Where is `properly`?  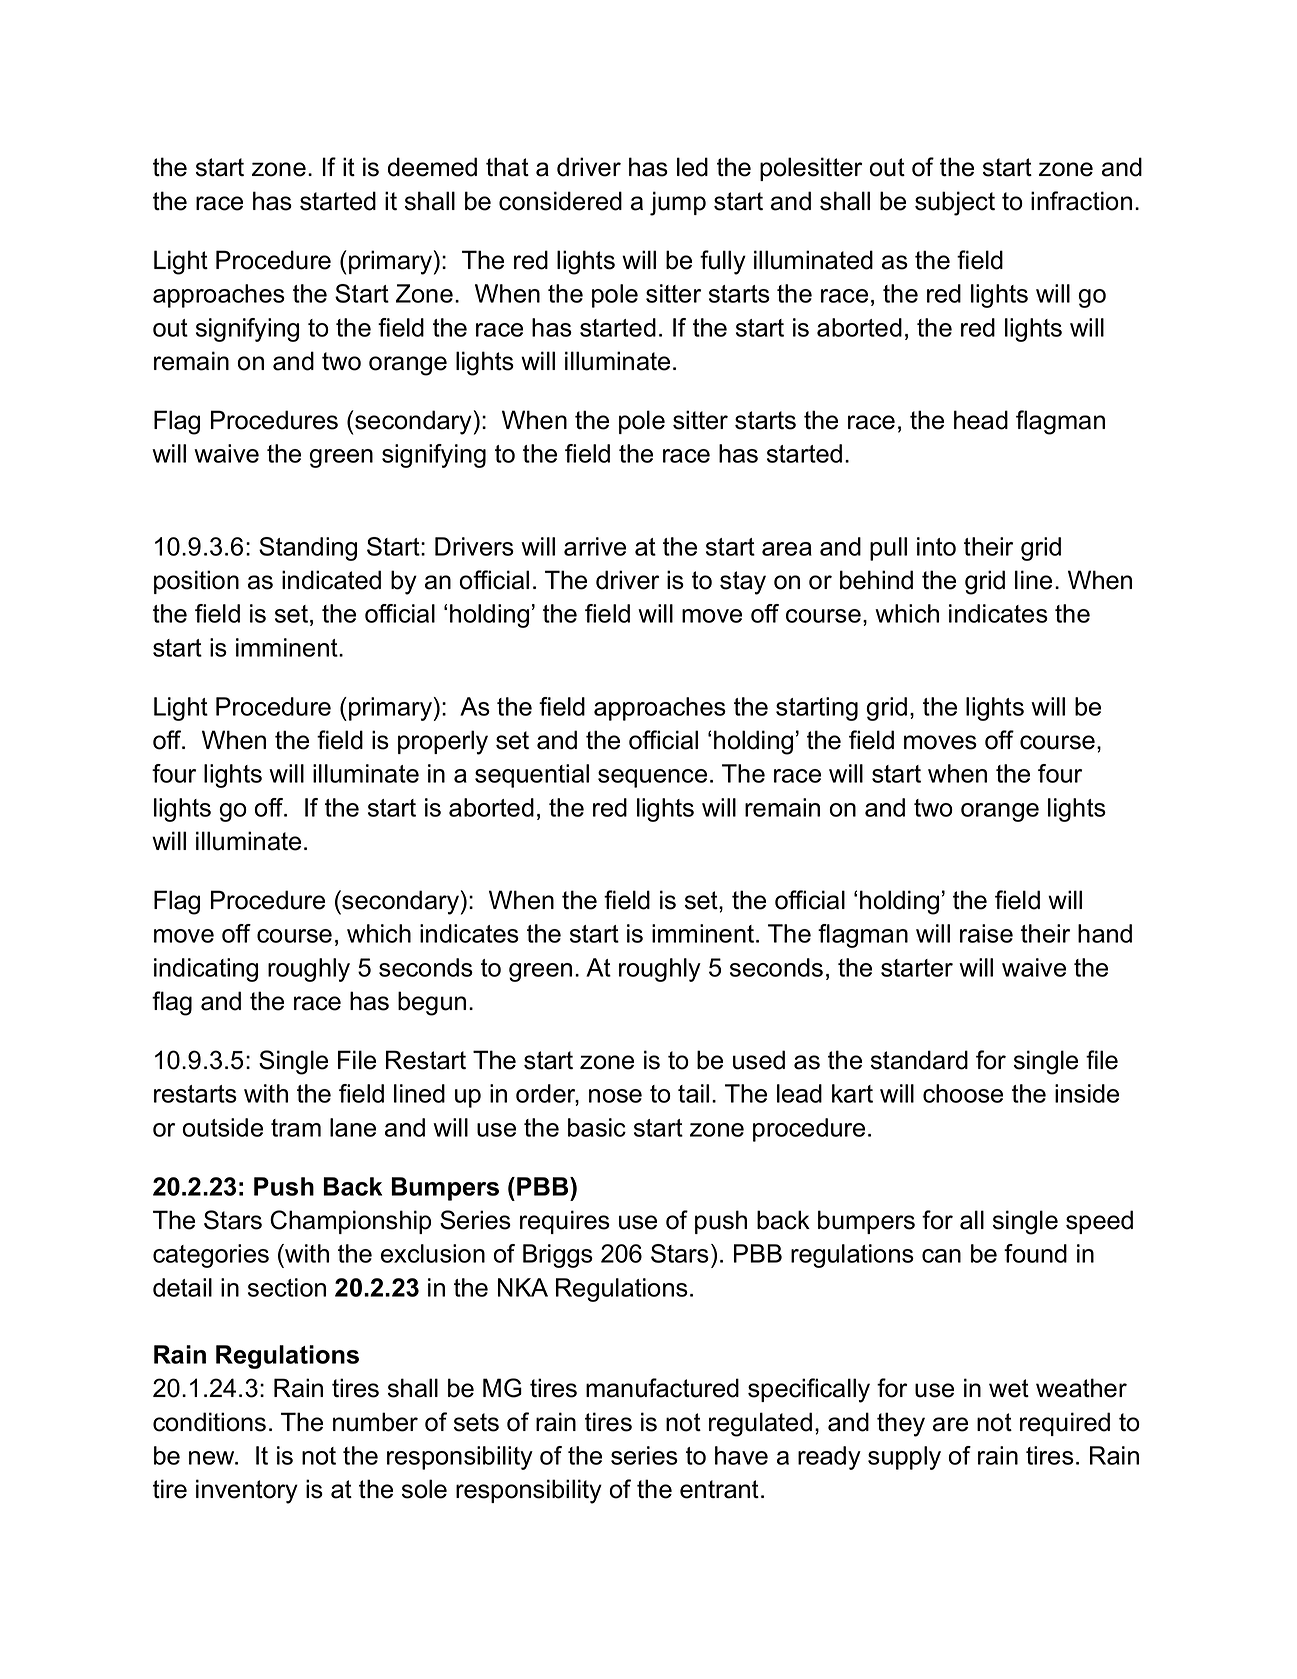
properly is located at coordinates (443, 742).
